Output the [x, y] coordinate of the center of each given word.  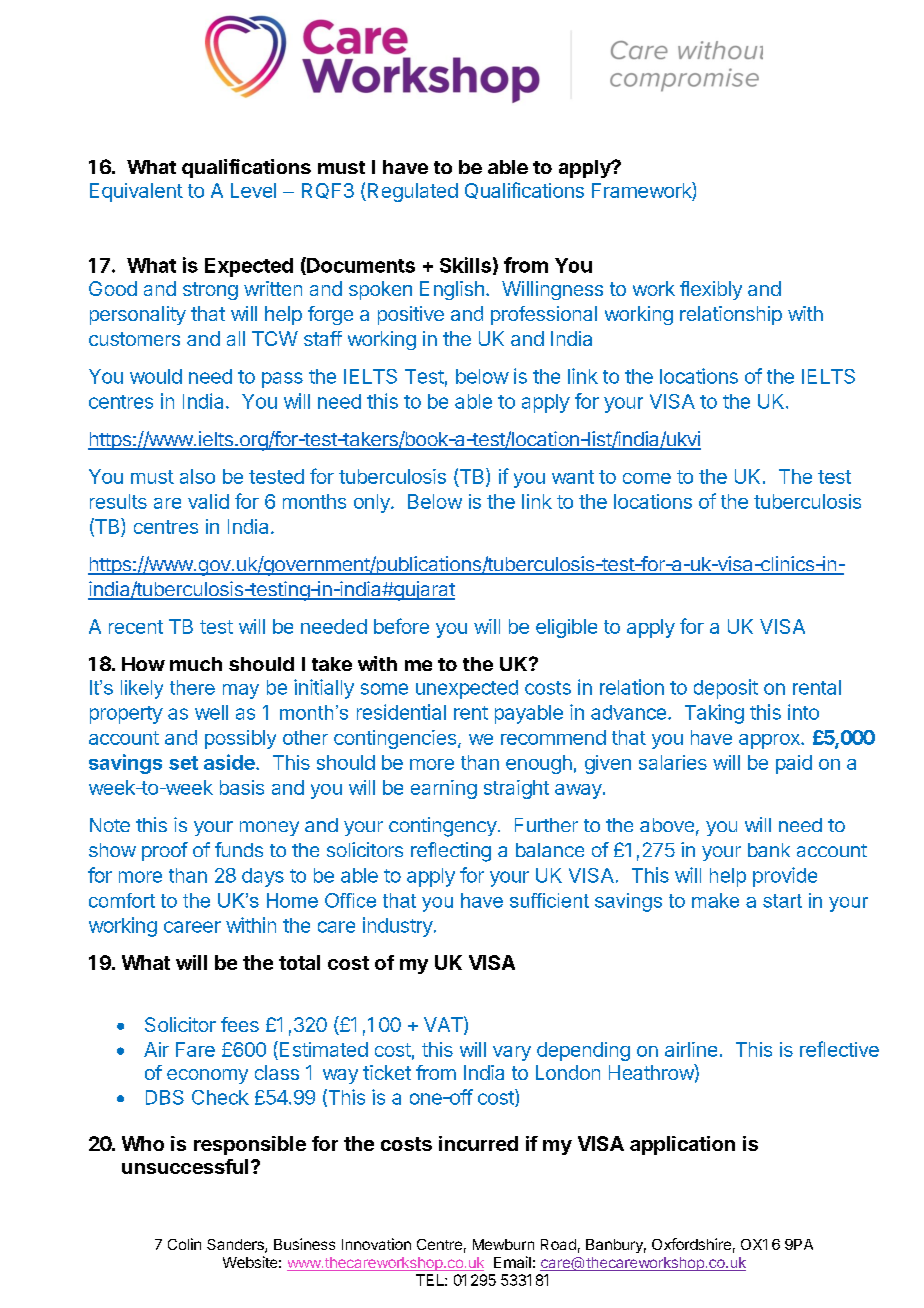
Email [512, 1262]
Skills [465, 265]
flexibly [711, 290]
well [211, 712]
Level [253, 190]
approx [770, 741]
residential [401, 712]
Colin [184, 1244]
